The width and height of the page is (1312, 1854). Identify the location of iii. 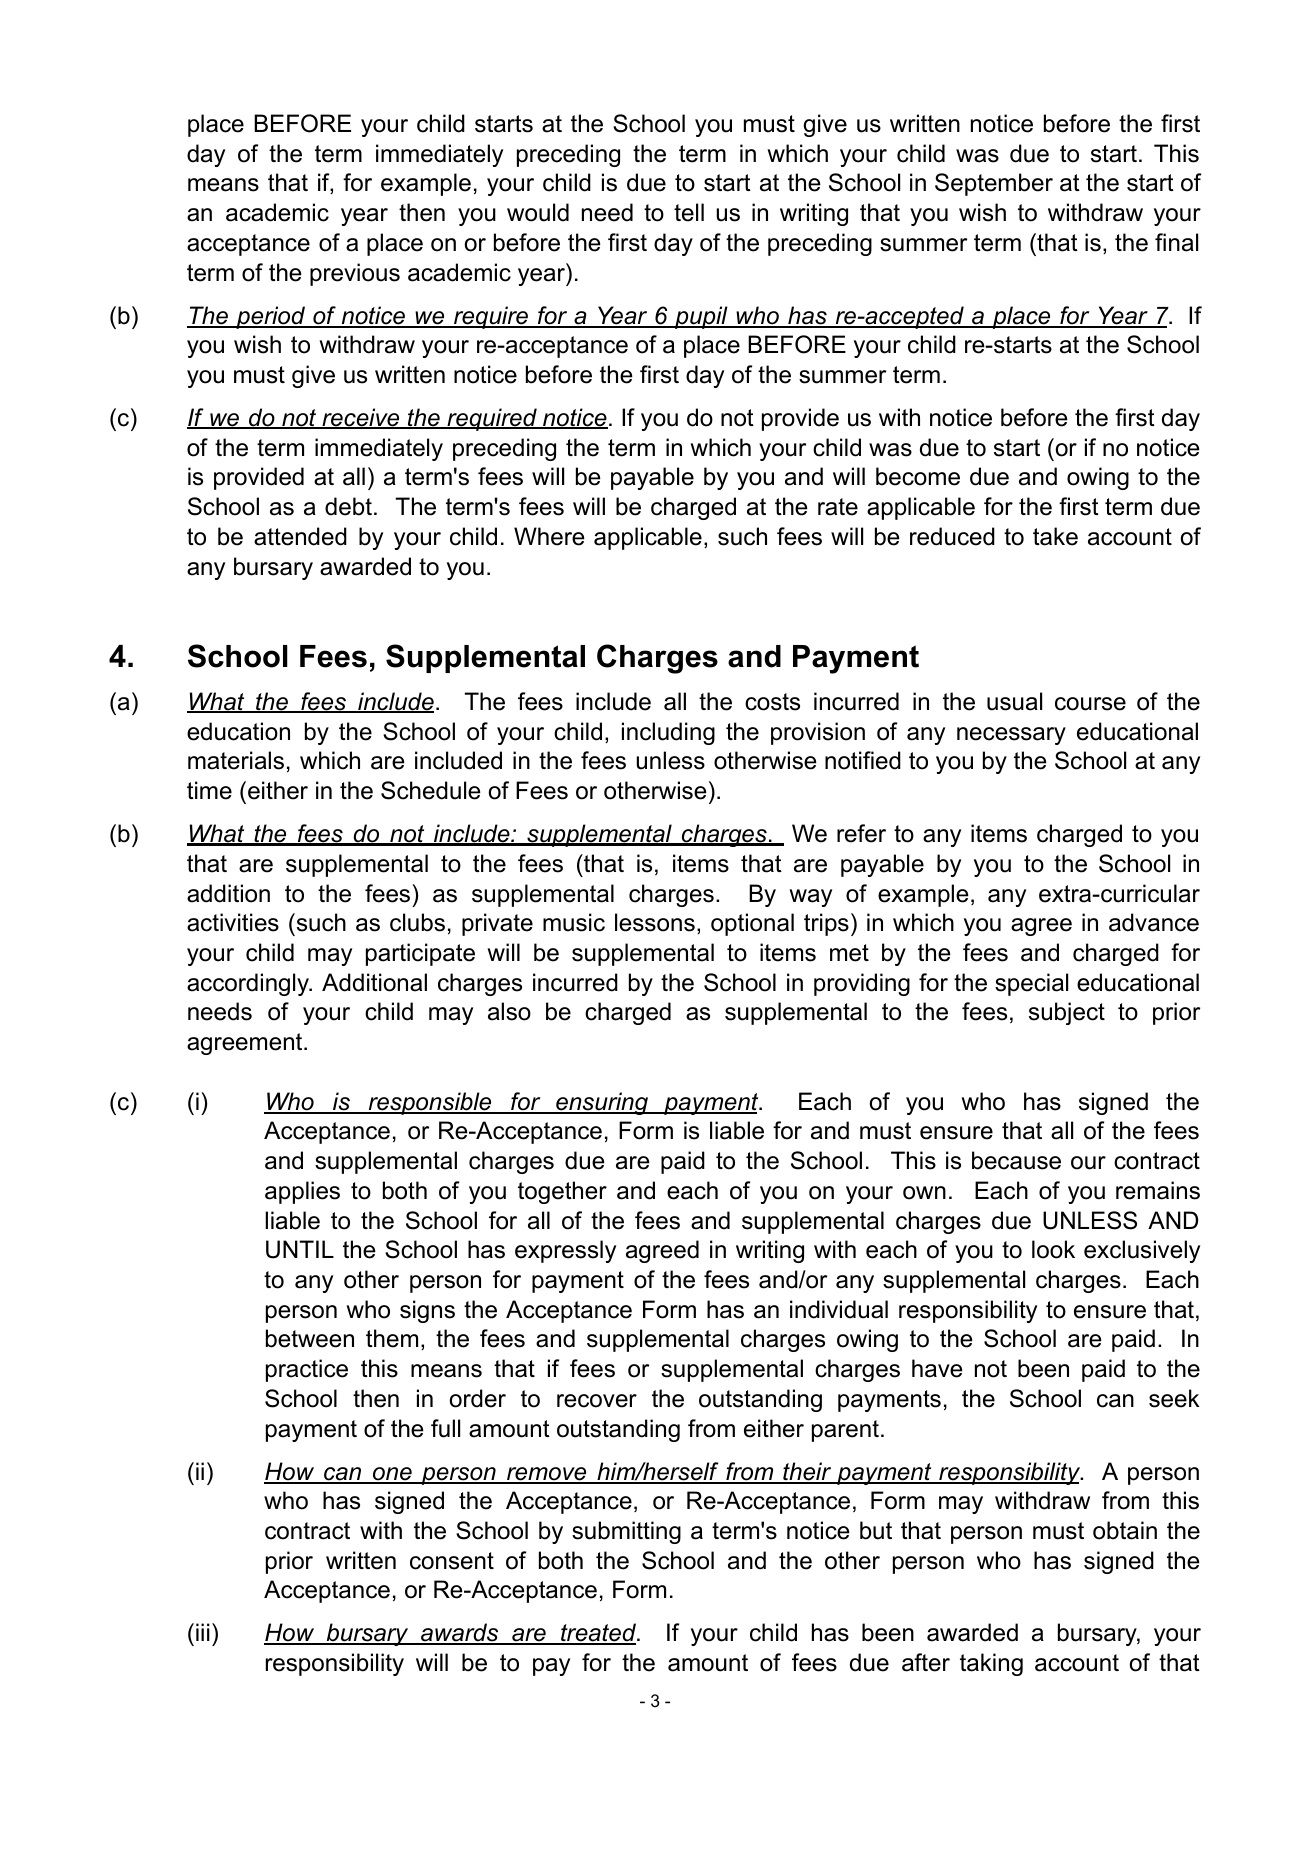
(203, 1632).
